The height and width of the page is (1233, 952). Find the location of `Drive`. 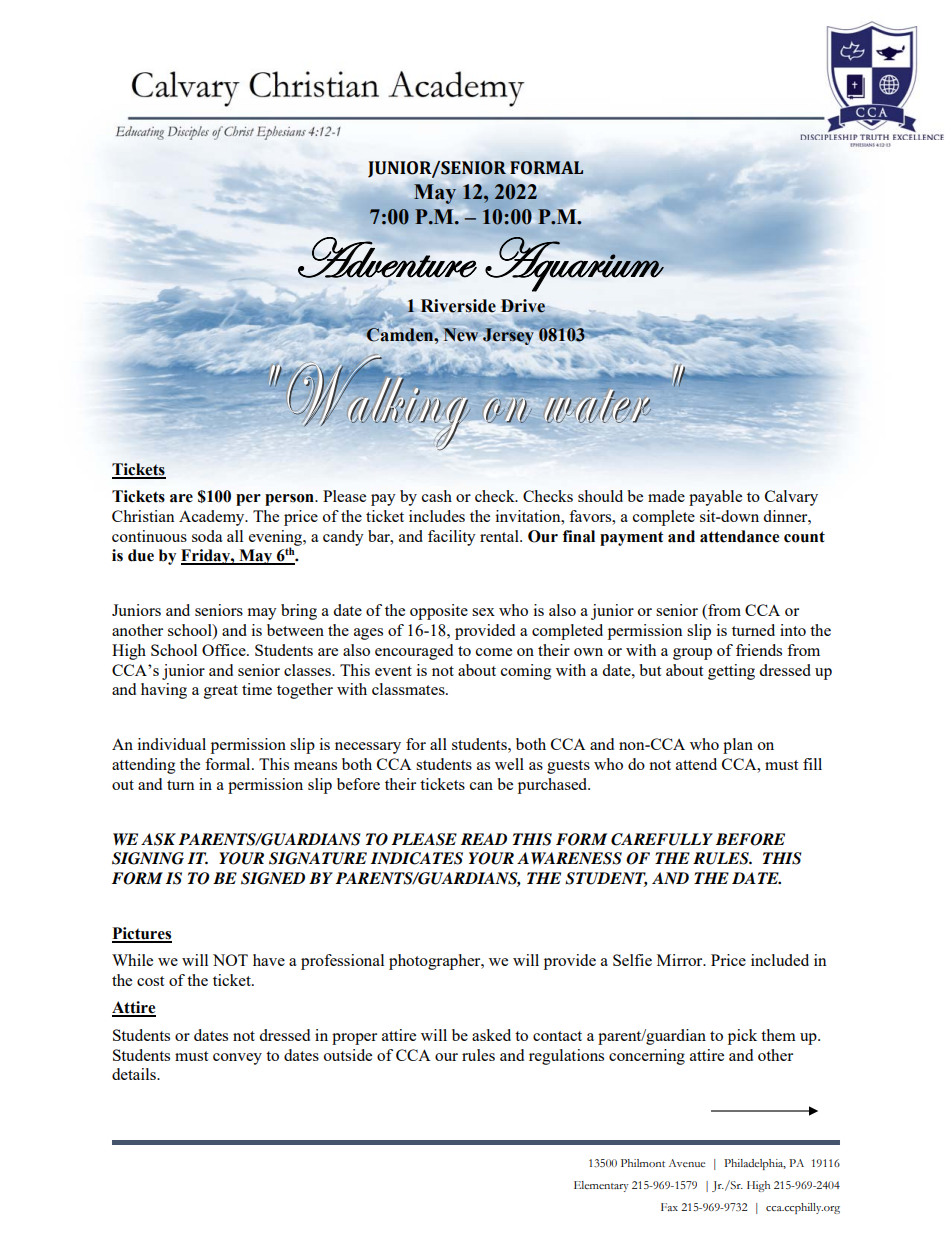

Drive is located at coordinates (523, 306).
